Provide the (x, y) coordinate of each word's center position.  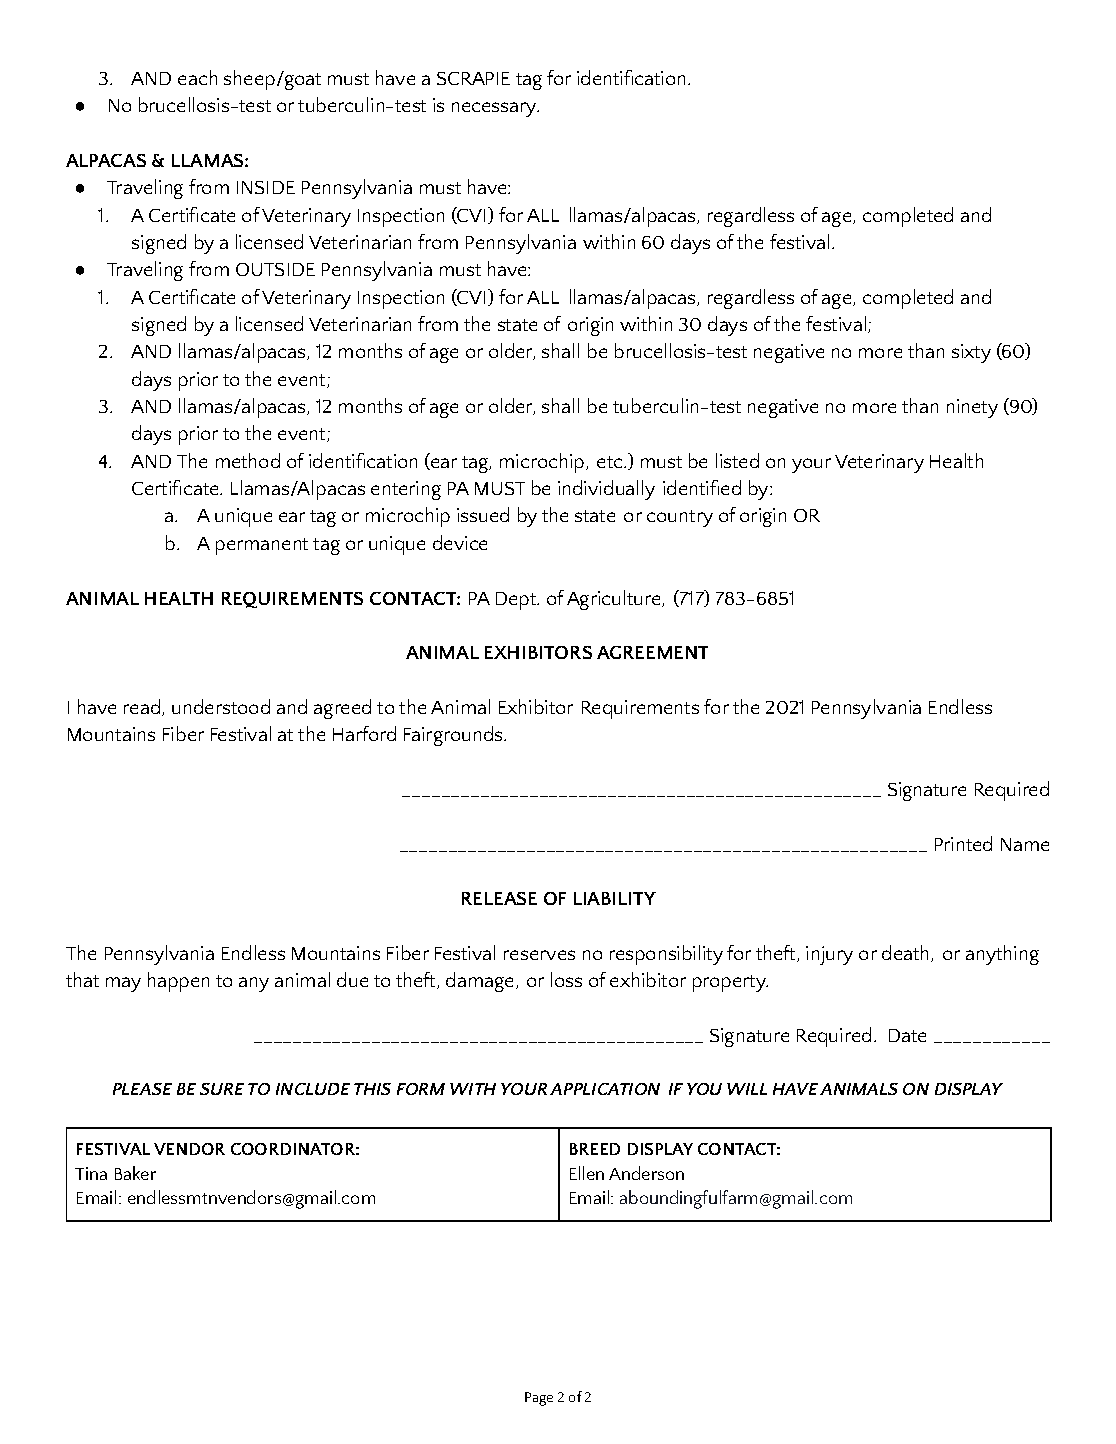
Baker (135, 1173)
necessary (495, 109)
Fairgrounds (454, 736)
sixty (971, 353)
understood (221, 706)
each (197, 77)
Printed (963, 843)
